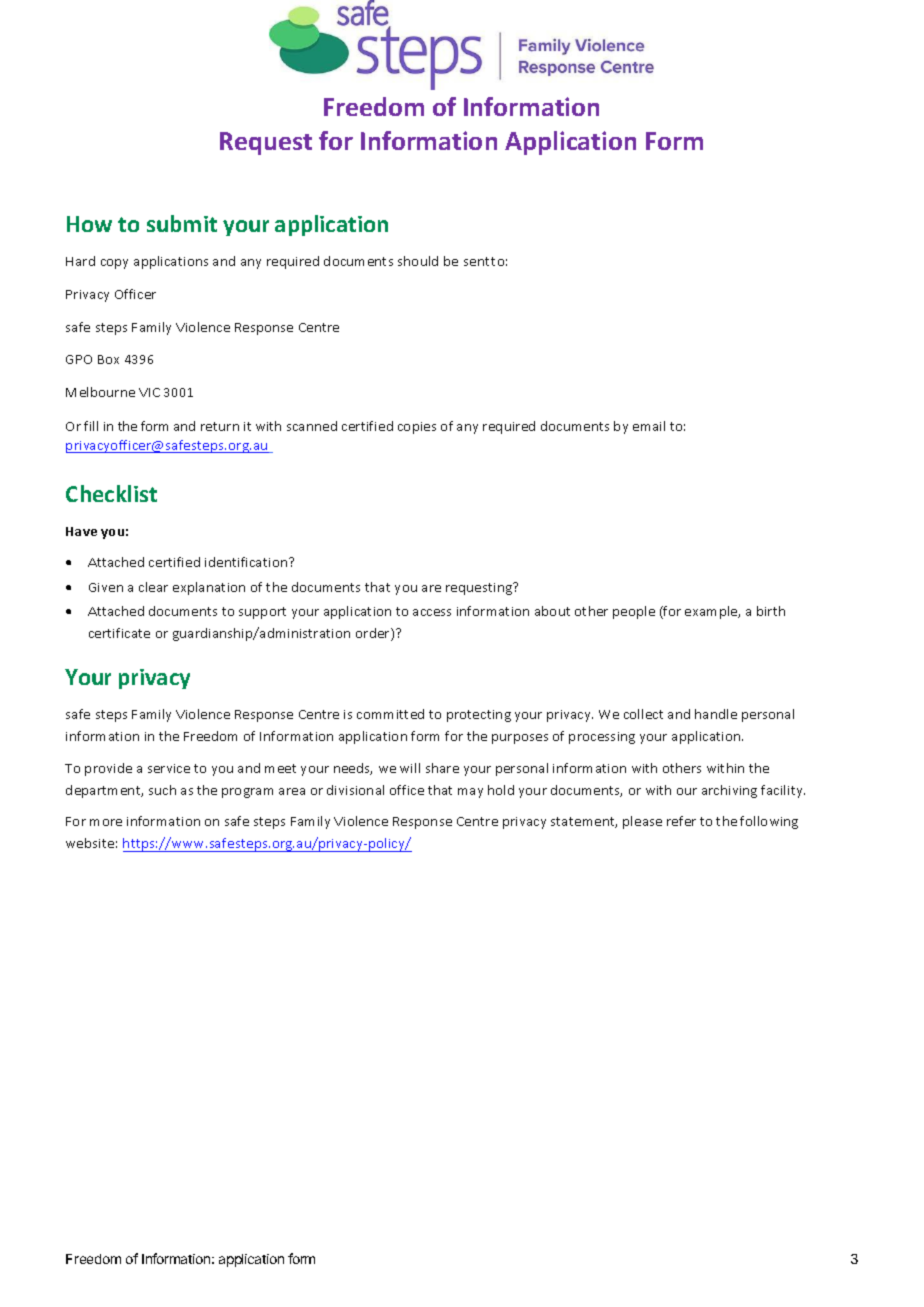 Image resolution: width=924 pixels, height=1307 pixels. I want to click on handle, so click(716, 714).
